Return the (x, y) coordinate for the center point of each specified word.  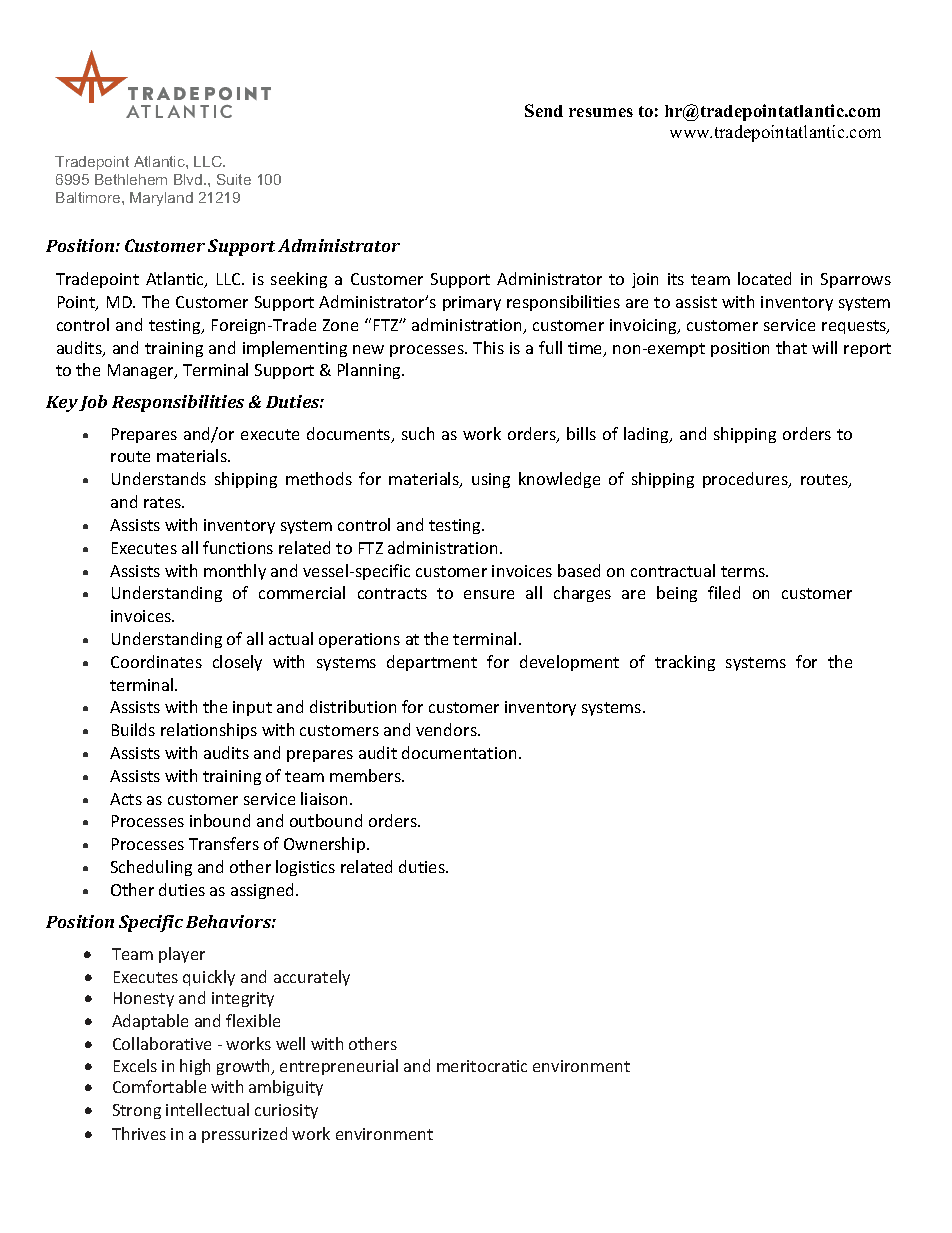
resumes (601, 112)
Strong (137, 1111)
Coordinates (156, 661)
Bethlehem (131, 179)
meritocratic (482, 1066)
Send (544, 110)
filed (724, 592)
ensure (489, 594)
